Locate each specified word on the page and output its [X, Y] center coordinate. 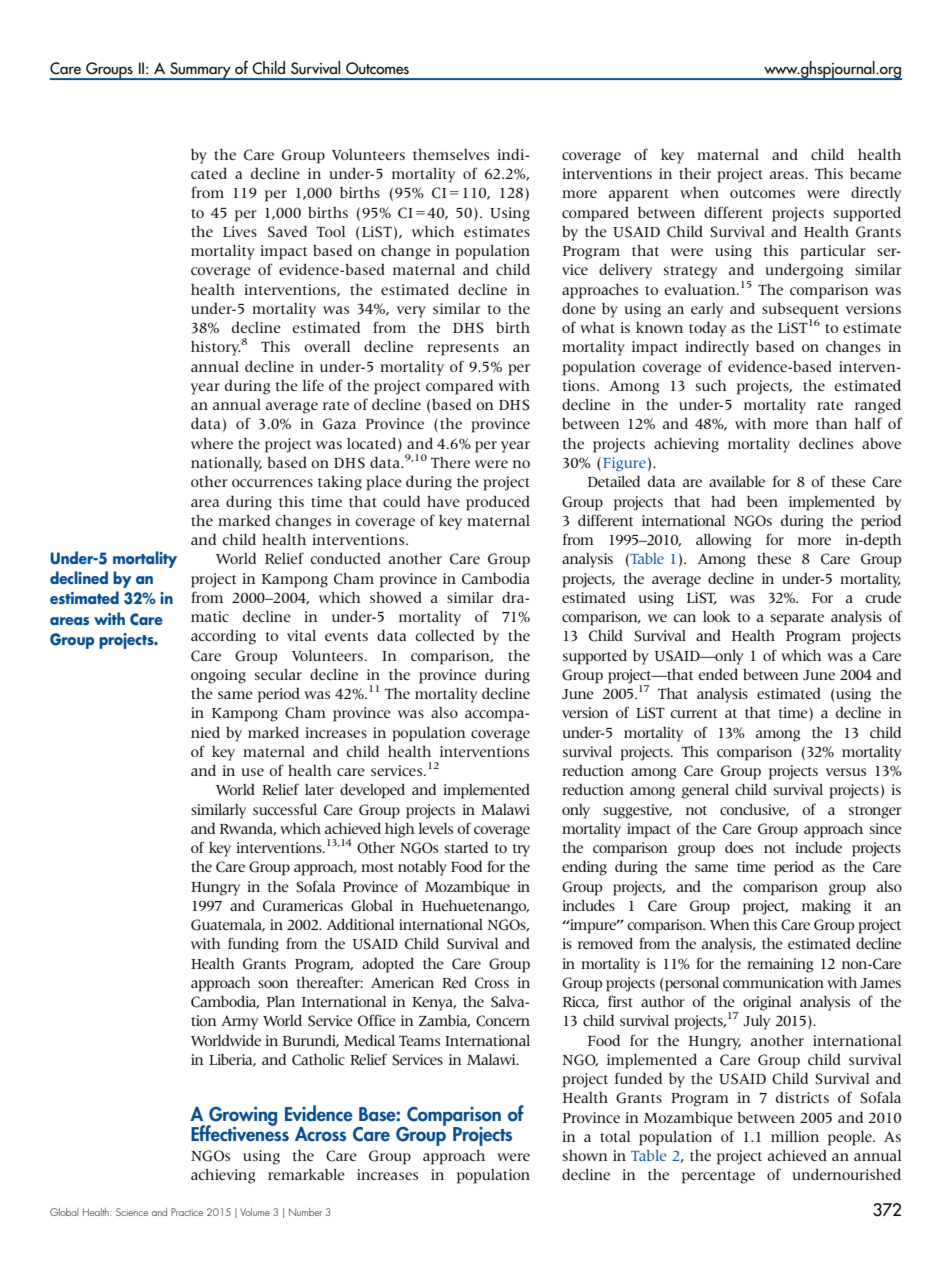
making [826, 907]
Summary [200, 71]
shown [585, 1155]
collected [444, 635]
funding [253, 945]
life [313, 385]
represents [463, 349]
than [831, 423]
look [717, 616]
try [521, 850]
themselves [451, 154]
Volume [255, 1212]
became [875, 173]
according [223, 637]
